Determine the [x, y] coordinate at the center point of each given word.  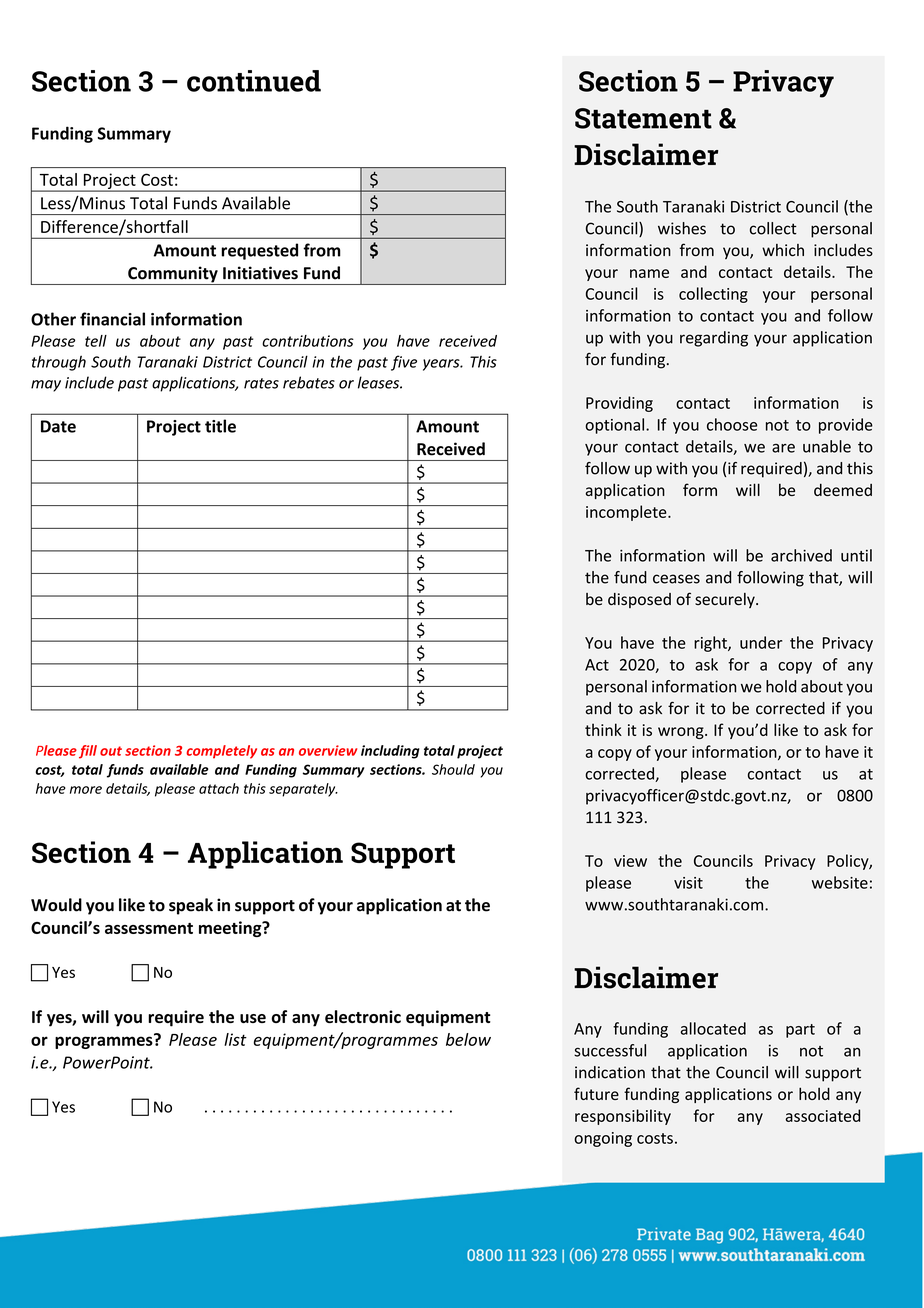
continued [254, 81]
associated [822, 1115]
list [235, 1039]
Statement [643, 118]
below [468, 1039]
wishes [682, 228]
